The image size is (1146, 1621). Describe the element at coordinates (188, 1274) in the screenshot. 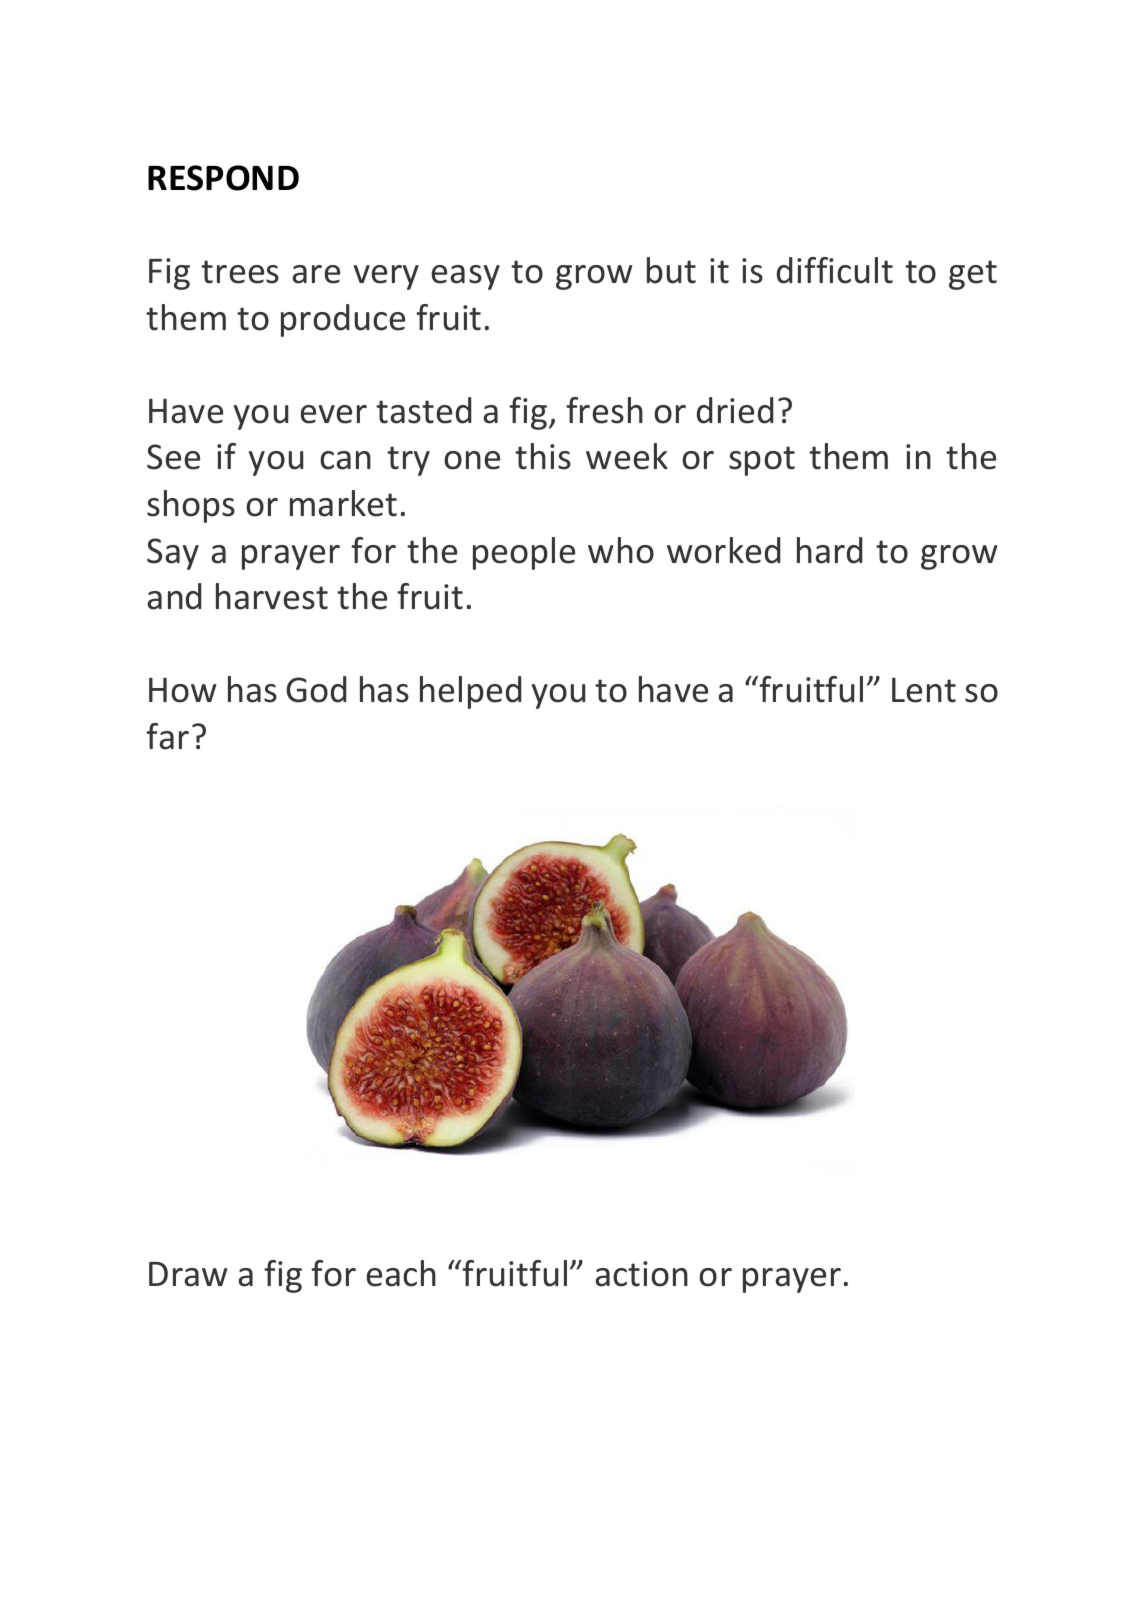

I see `Draw` at that location.
